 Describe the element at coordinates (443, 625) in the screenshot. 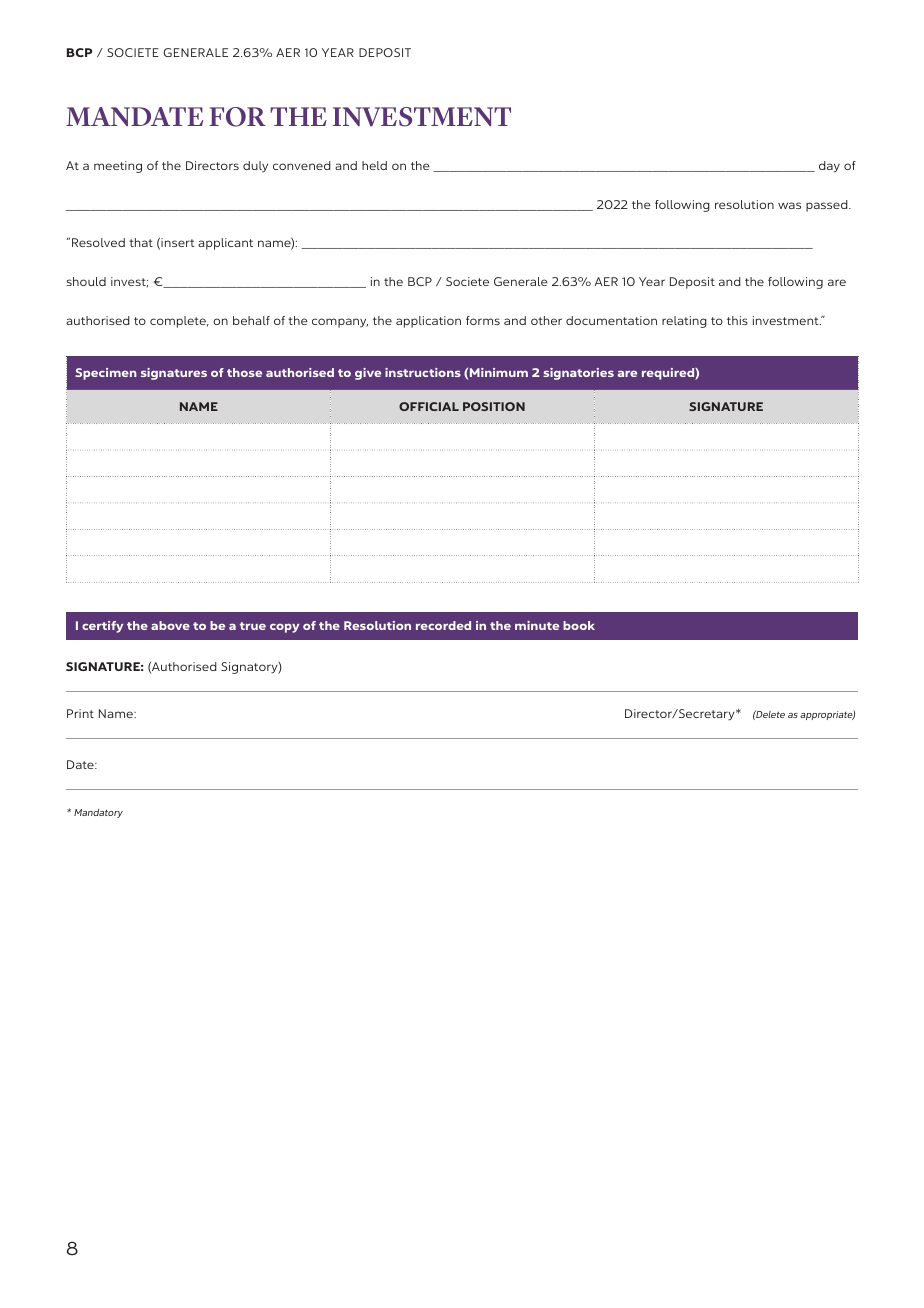

I see `recorded` at that location.
